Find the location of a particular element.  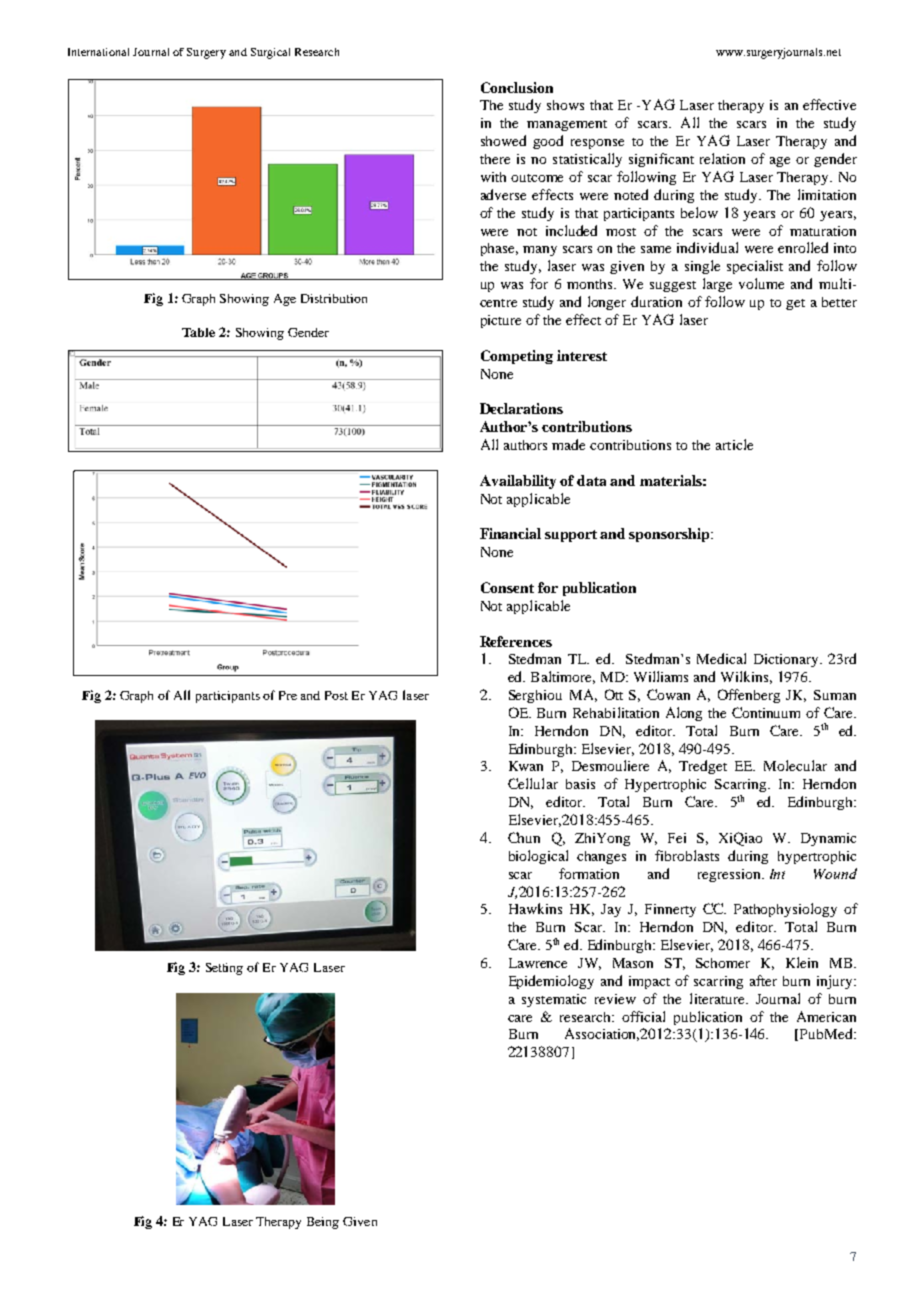

Surgical is located at coordinates (270, 53).
